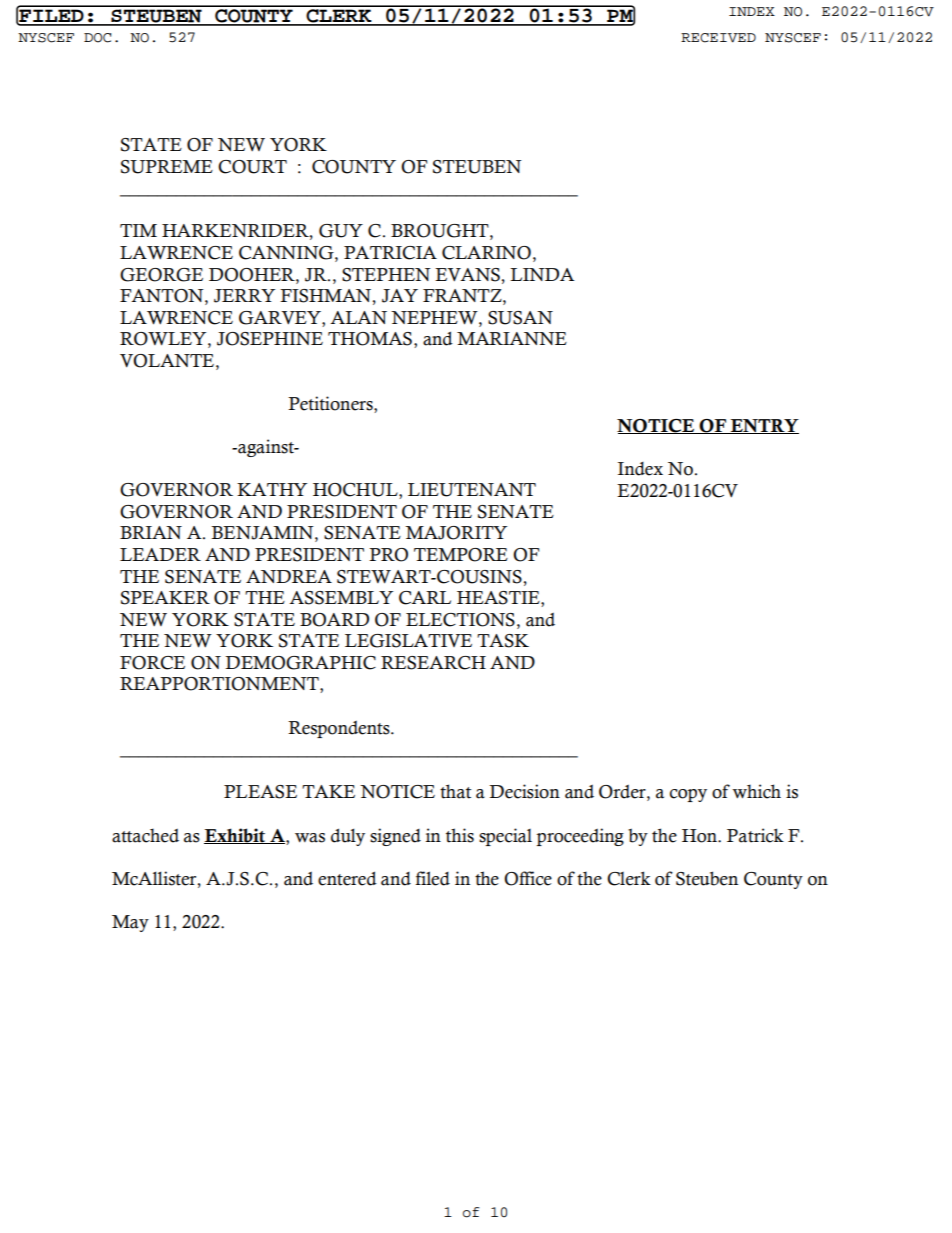  What do you see at coordinates (764, 426) in the page?
I see `ENTRY` at bounding box center [764, 426].
